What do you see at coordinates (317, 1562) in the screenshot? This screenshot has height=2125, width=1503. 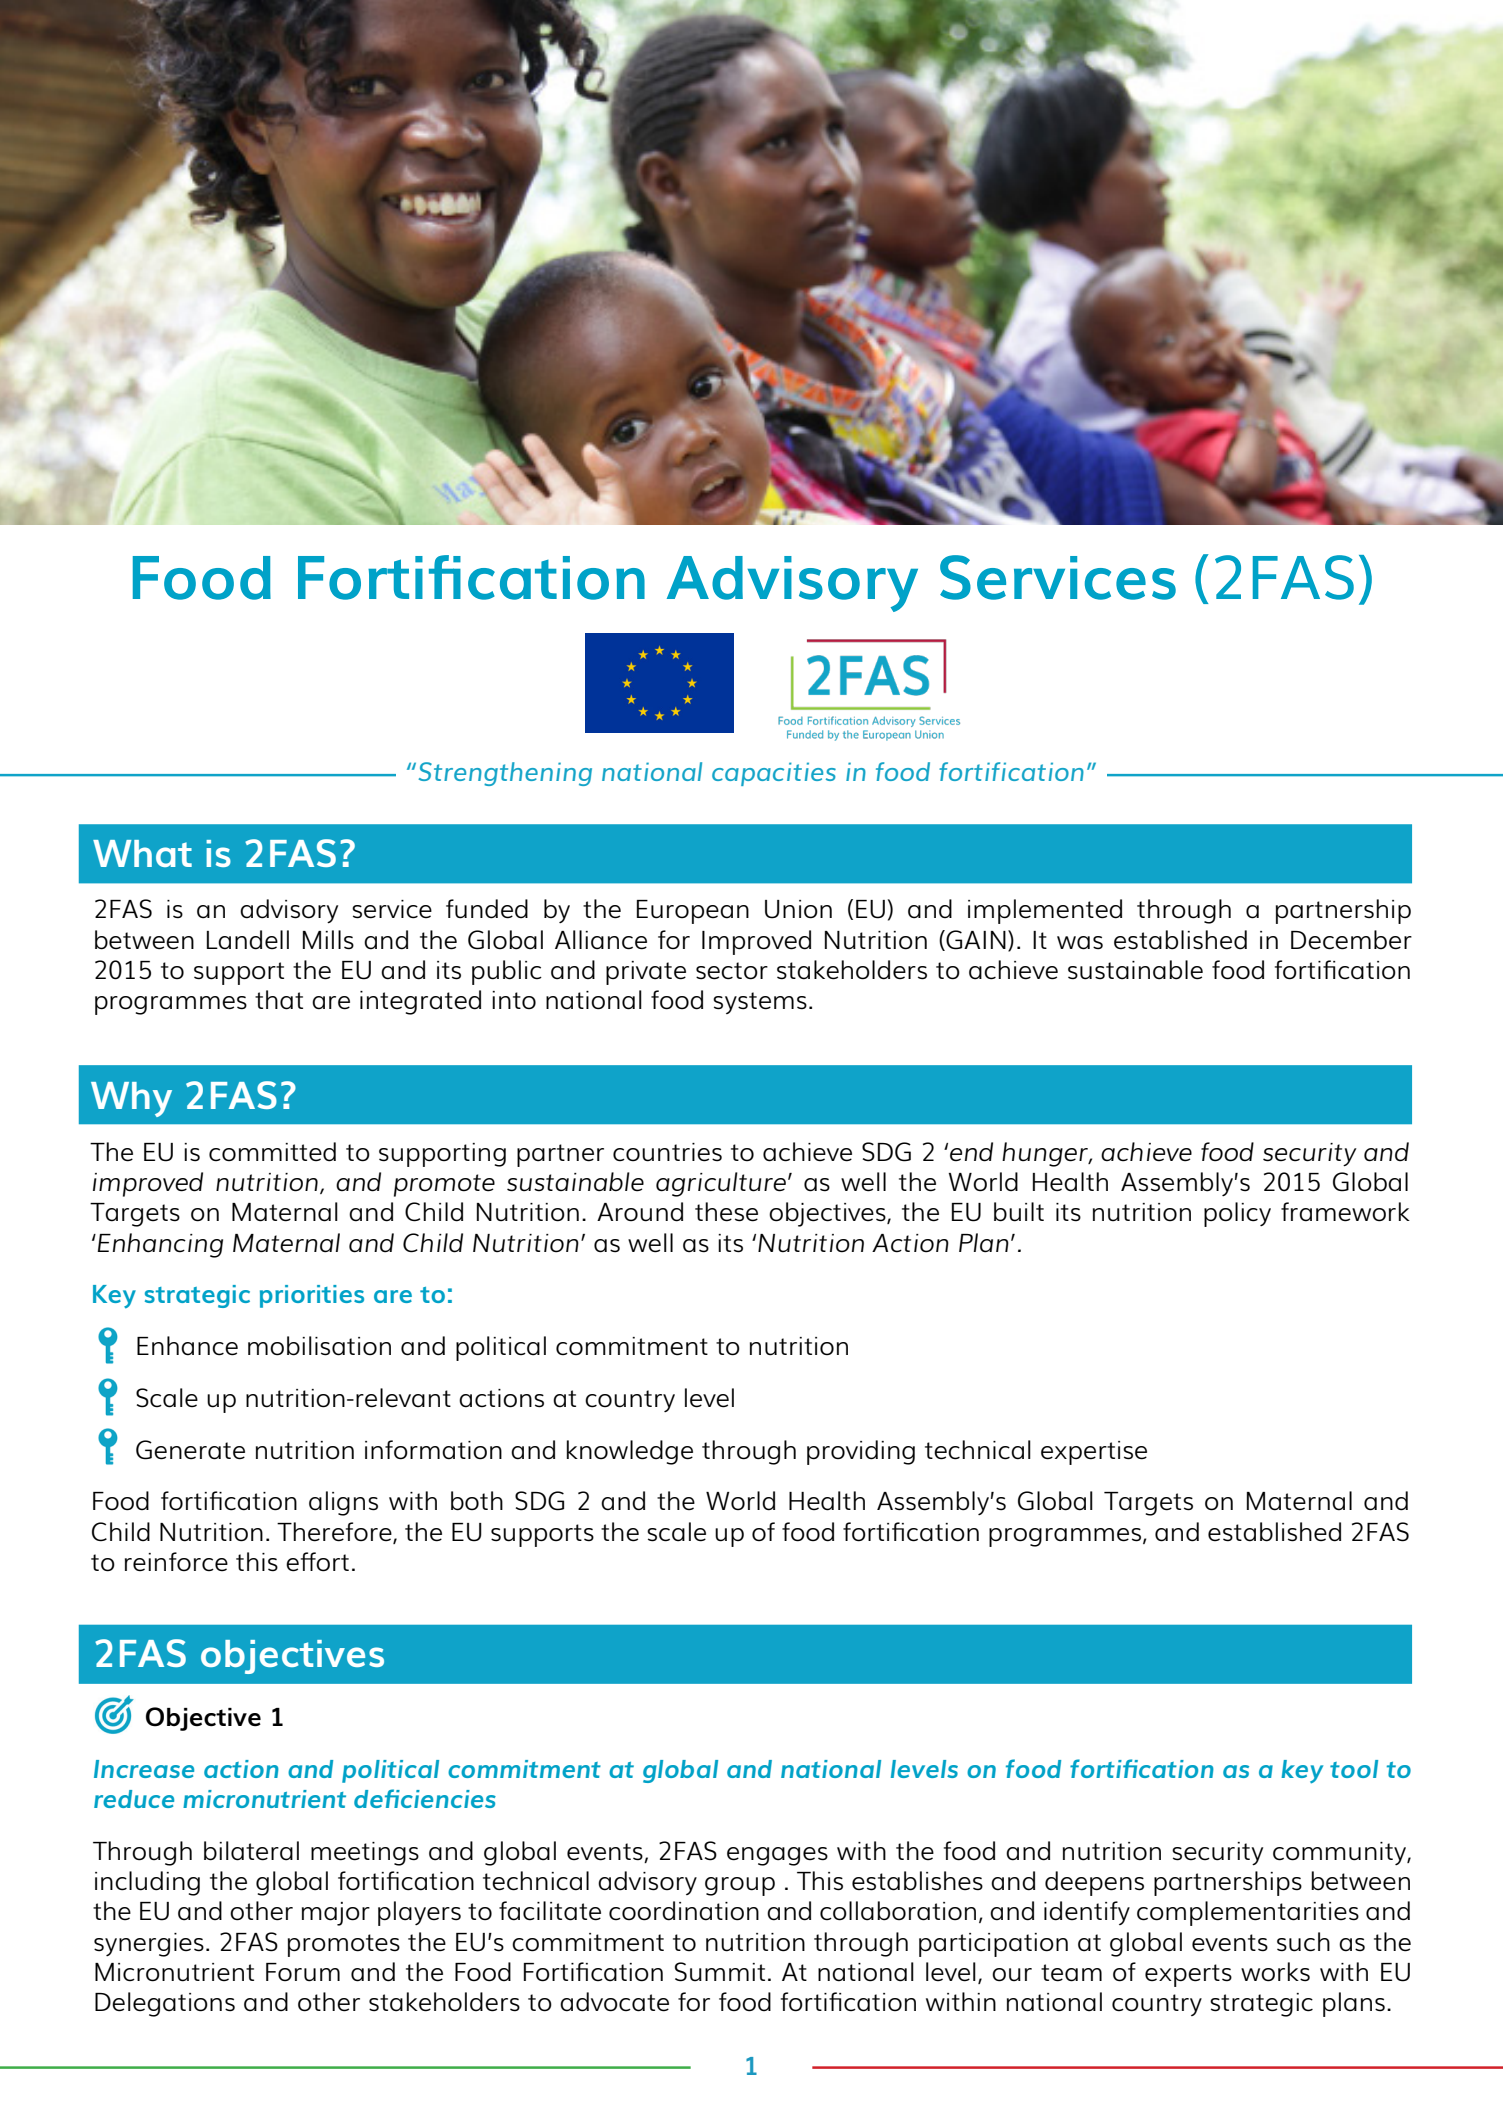 I see `effort` at bounding box center [317, 1562].
